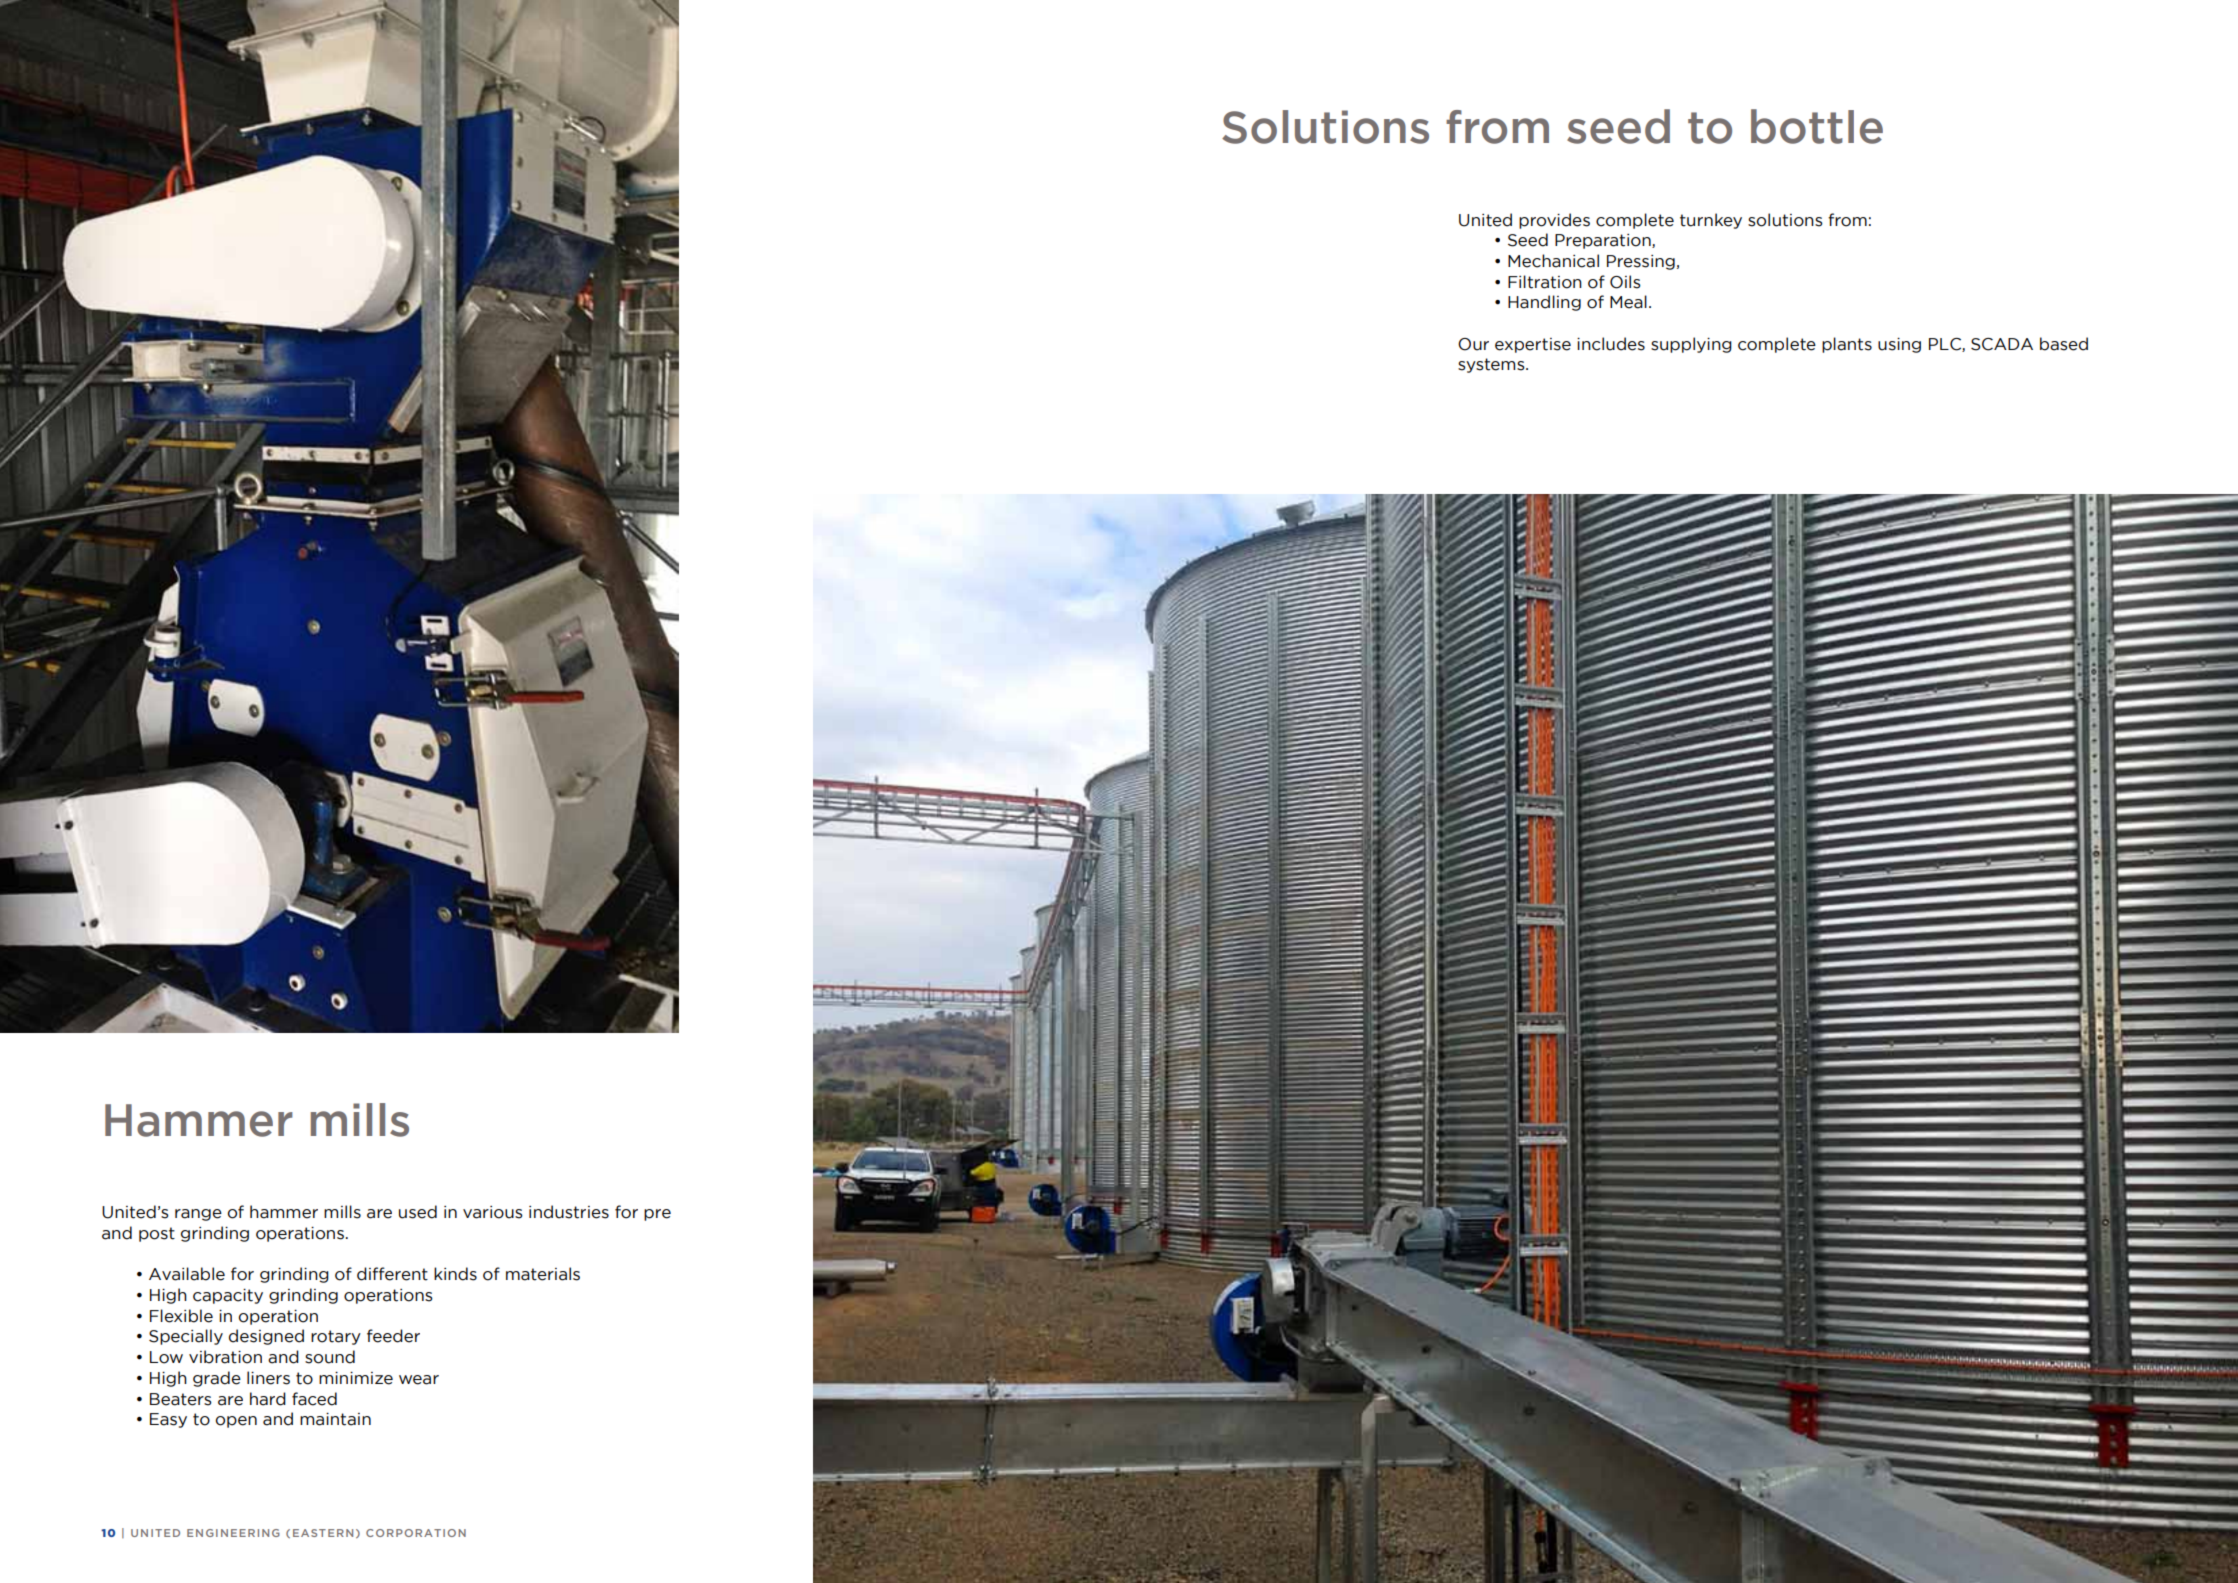 This screenshot has height=1583, width=2238. I want to click on systems, so click(1492, 365).
